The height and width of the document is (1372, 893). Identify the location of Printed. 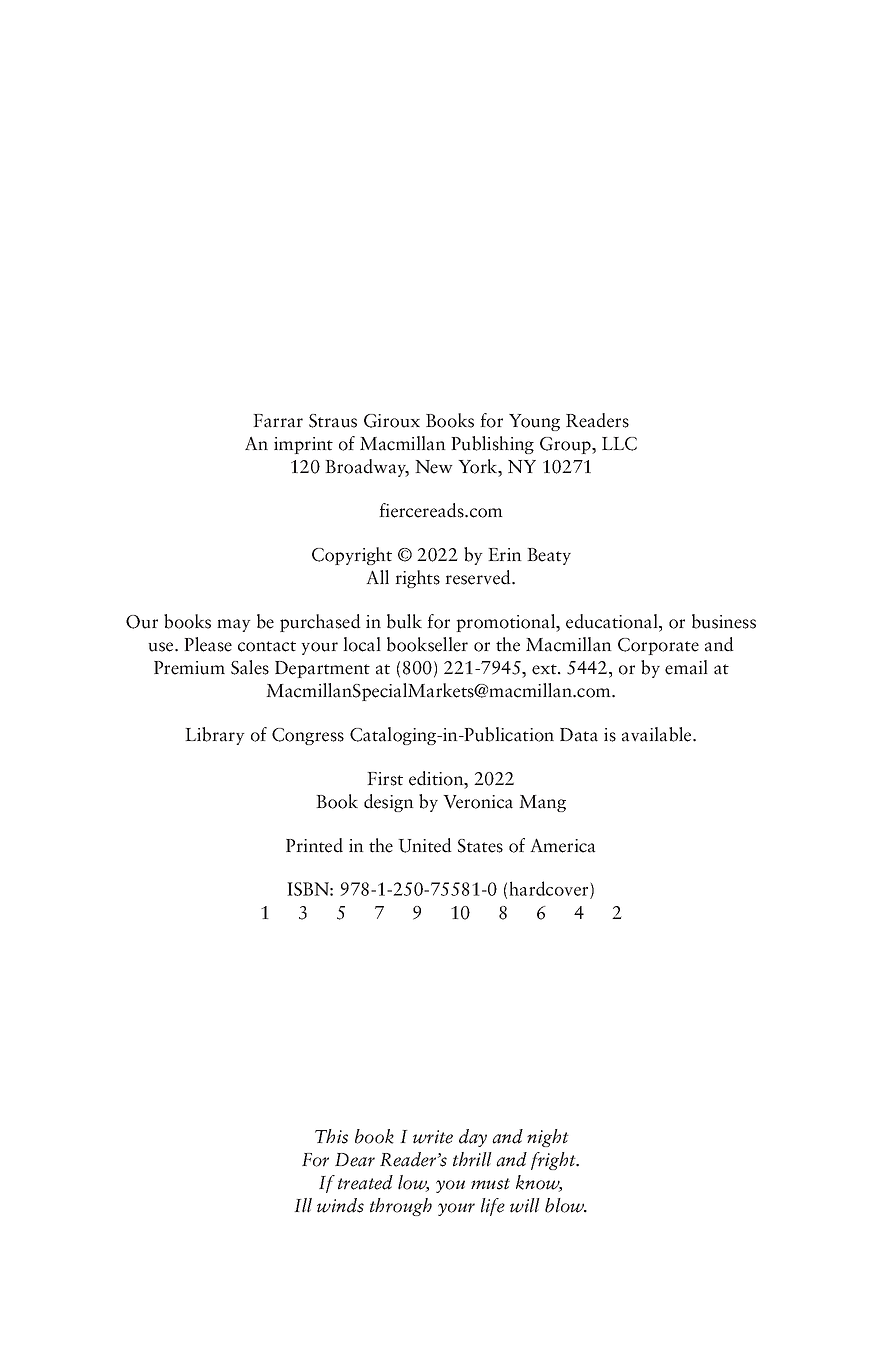
(314, 845).
